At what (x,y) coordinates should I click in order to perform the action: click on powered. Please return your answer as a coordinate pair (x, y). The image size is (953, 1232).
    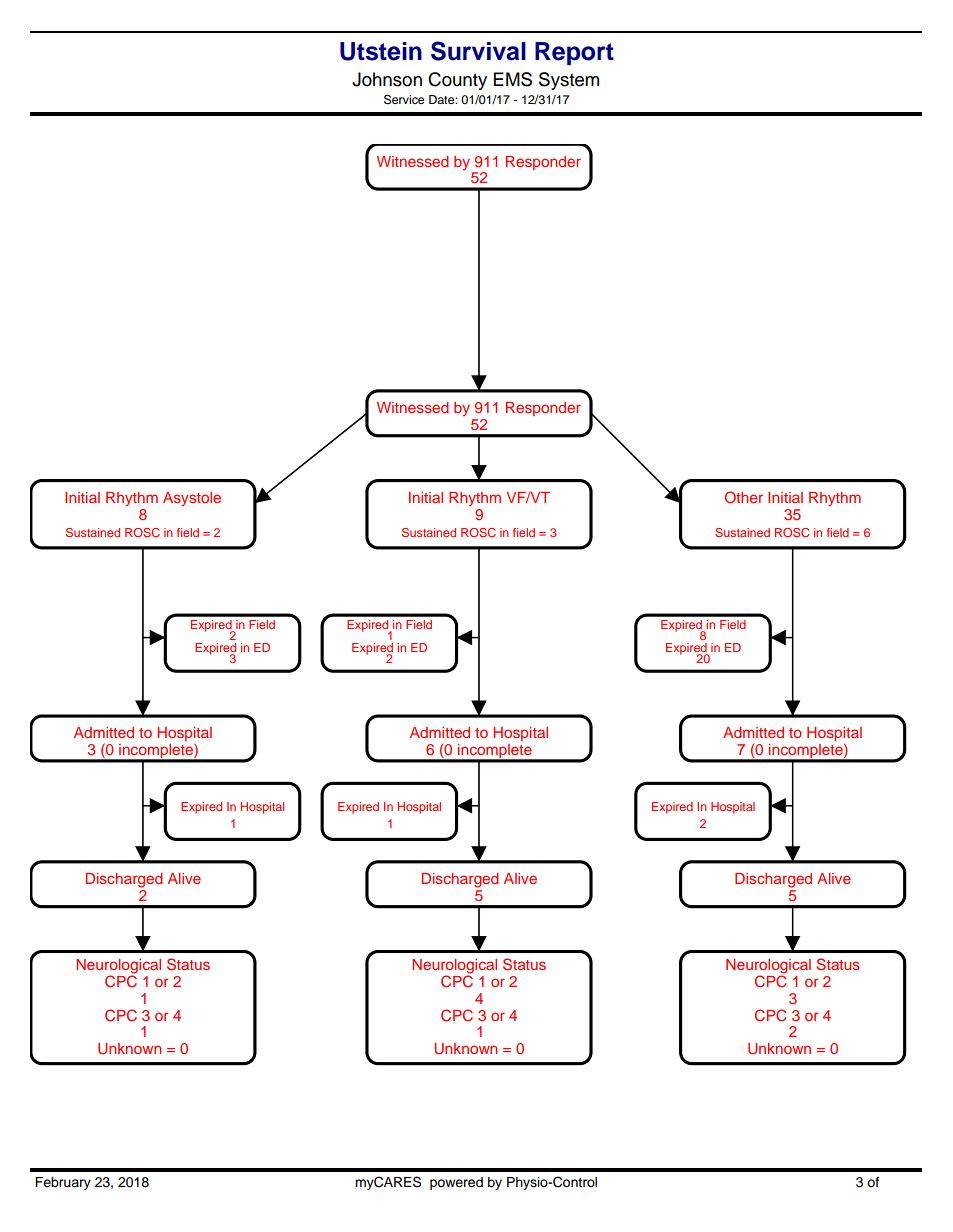
    Looking at the image, I should click on (456, 1183).
